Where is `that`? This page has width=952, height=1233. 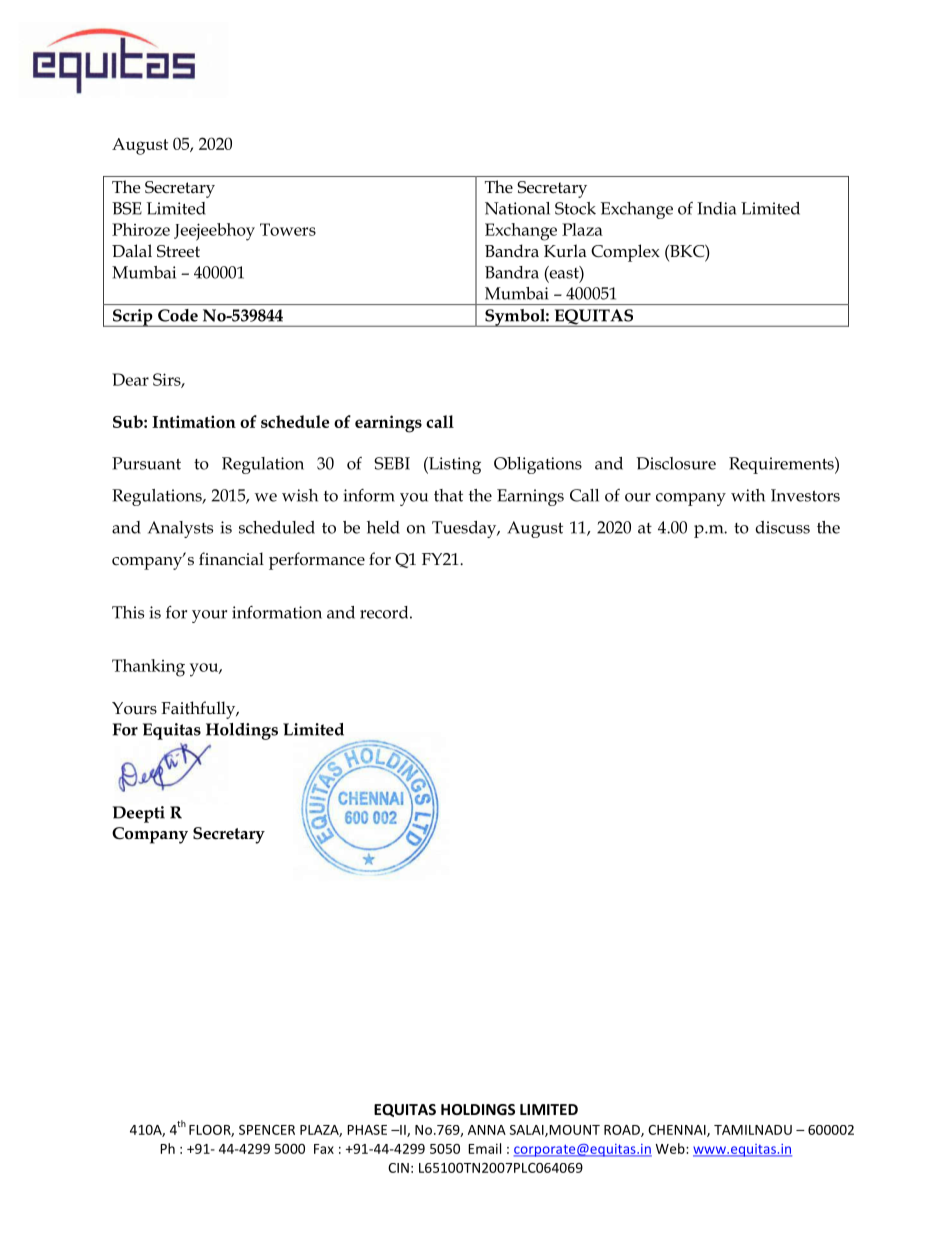
that is located at coordinates (448, 495).
